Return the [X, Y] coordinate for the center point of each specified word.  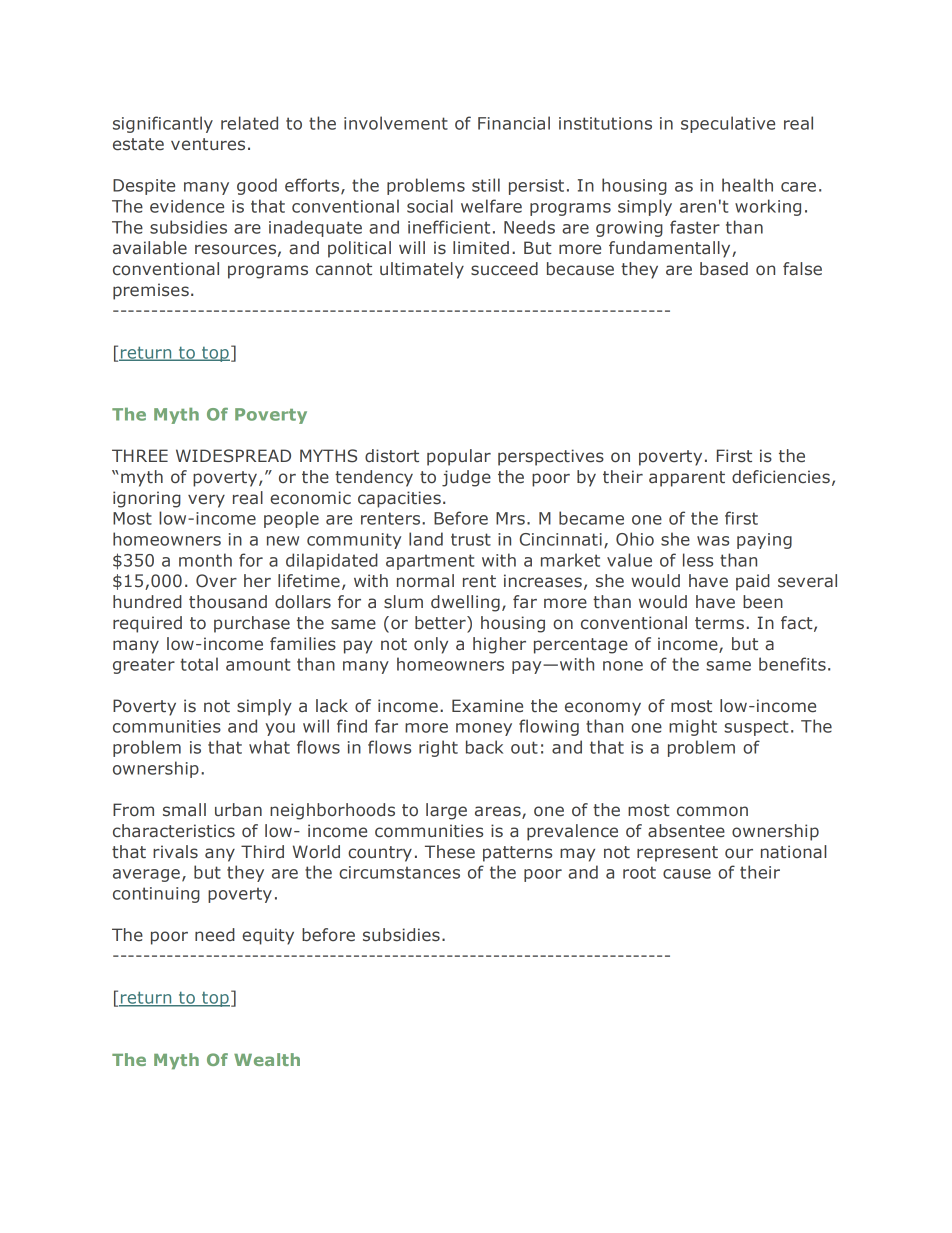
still [486, 185]
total [199, 664]
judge [466, 478]
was [713, 541]
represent [677, 854]
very [206, 501]
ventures [208, 144]
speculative [728, 124]
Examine [487, 706]
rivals [175, 852]
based [724, 269]
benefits [792, 664]
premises [151, 291]
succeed [504, 269]
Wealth [267, 1059]
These [450, 852]
